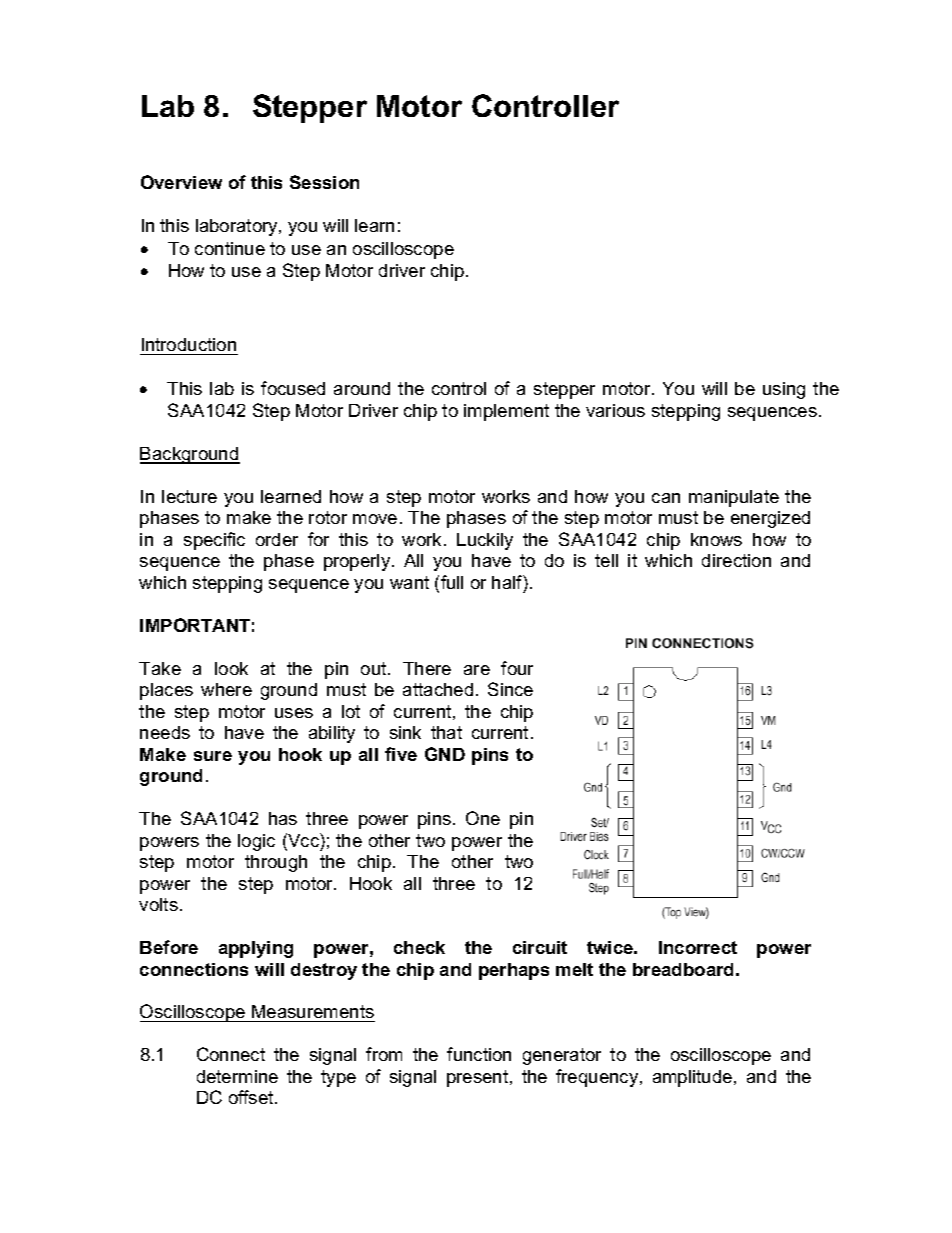  Describe the element at coordinates (736, 560) in the document. I see `direction` at that location.
